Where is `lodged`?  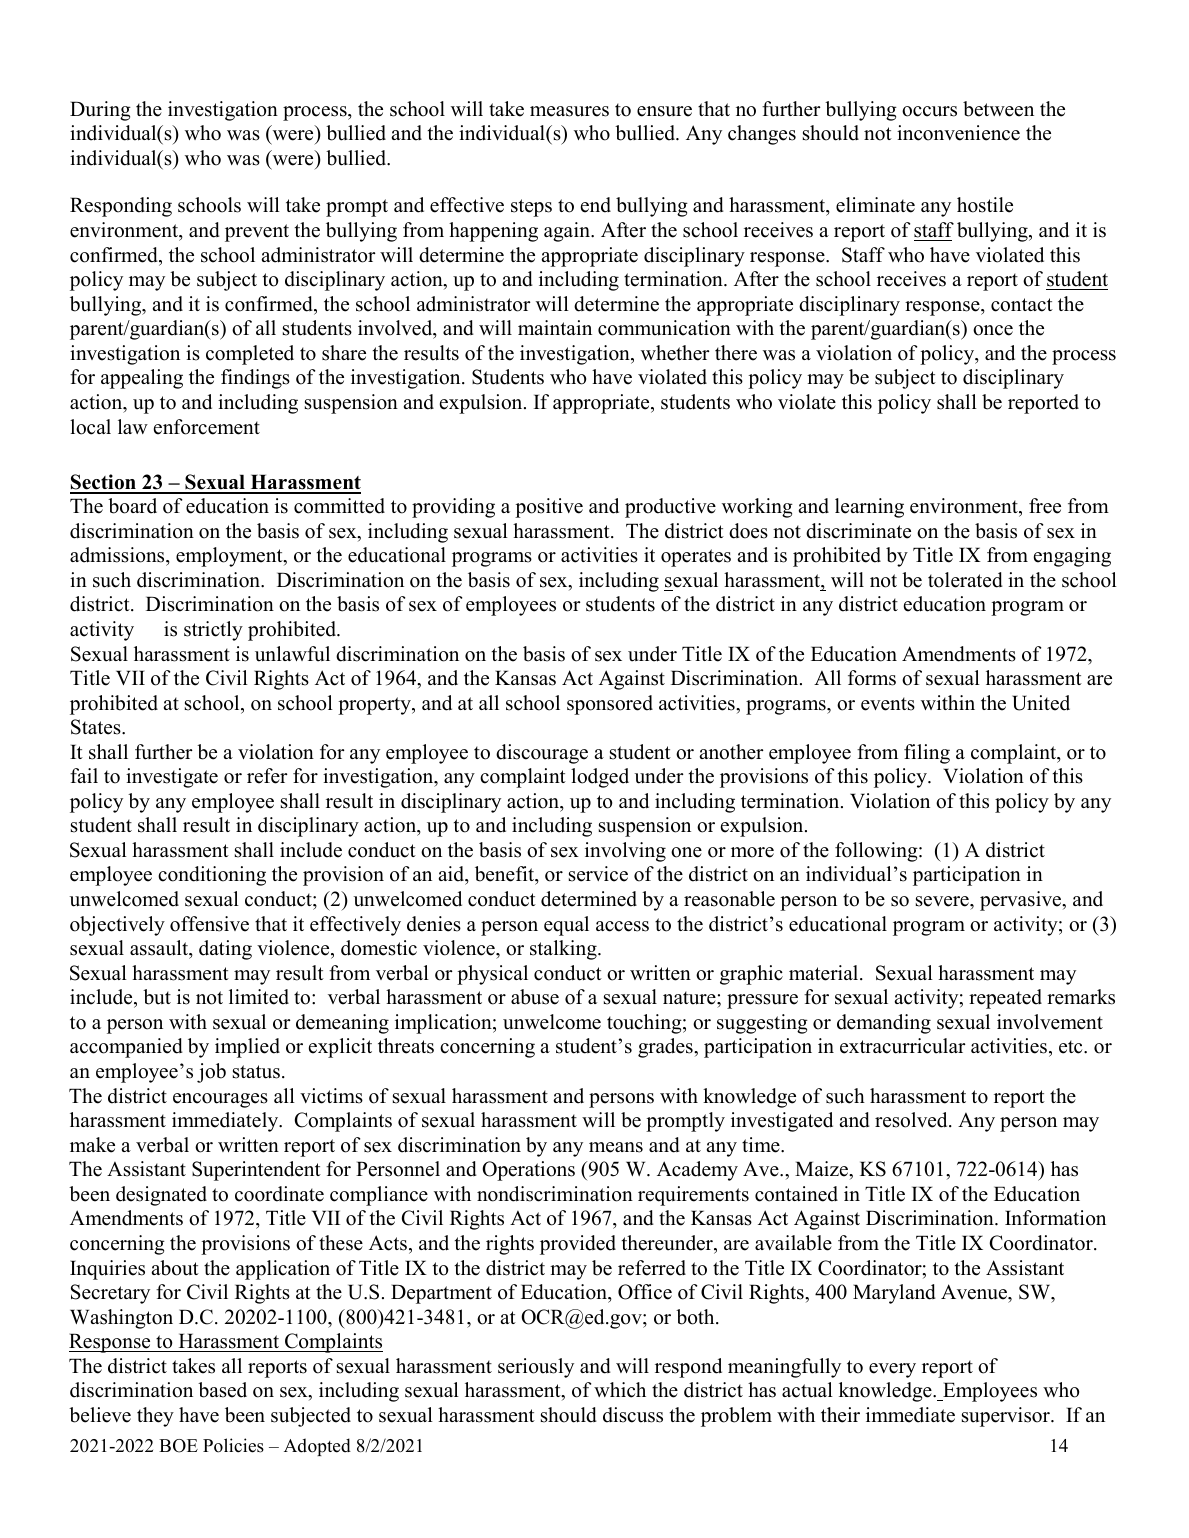
lodged is located at coordinates (600, 778).
